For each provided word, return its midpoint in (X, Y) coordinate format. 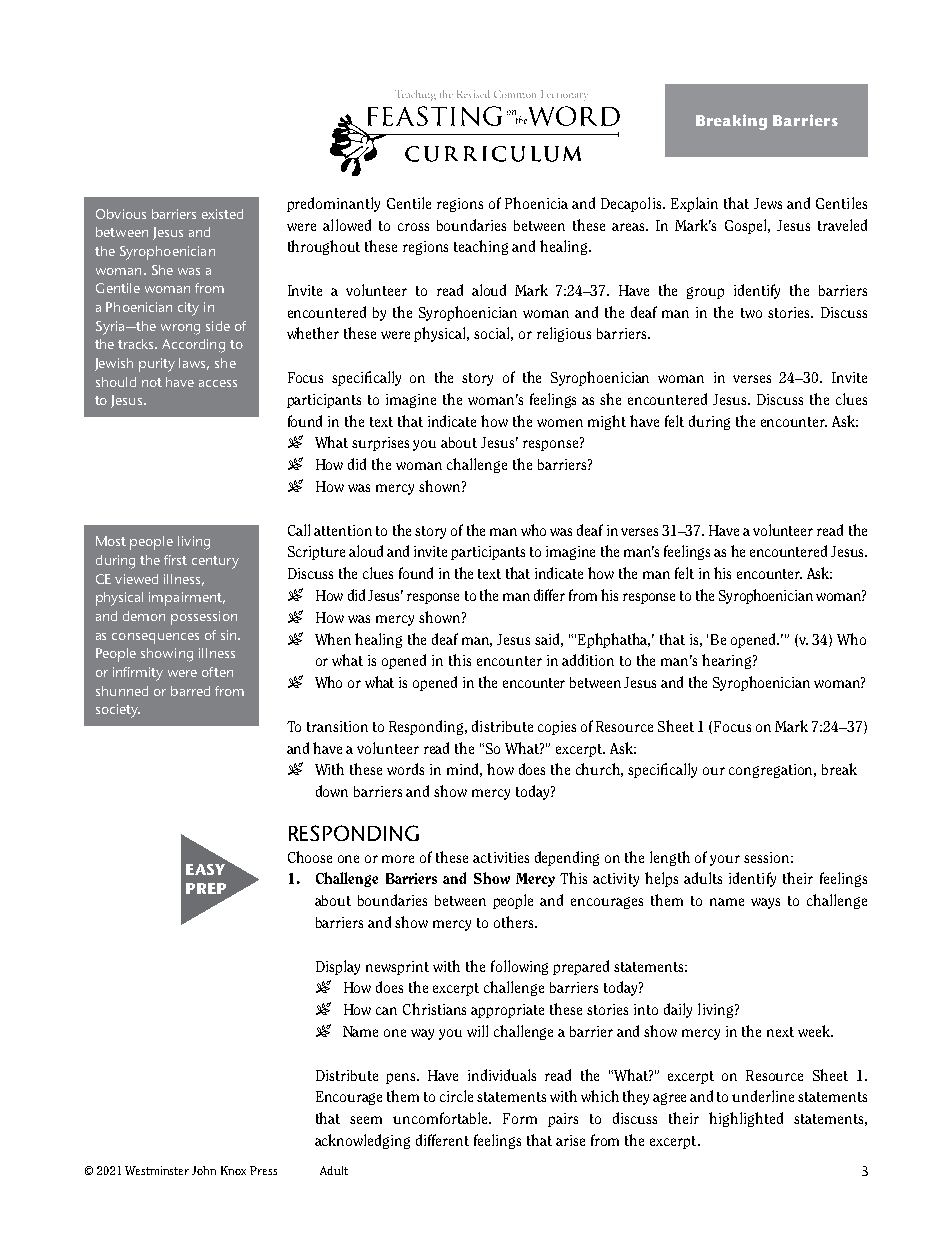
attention (343, 530)
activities (501, 857)
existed (222, 214)
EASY (205, 869)
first (175, 560)
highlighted (746, 1119)
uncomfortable (441, 1118)
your (725, 860)
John (204, 1170)
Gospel (747, 226)
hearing (728, 661)
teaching (481, 247)
